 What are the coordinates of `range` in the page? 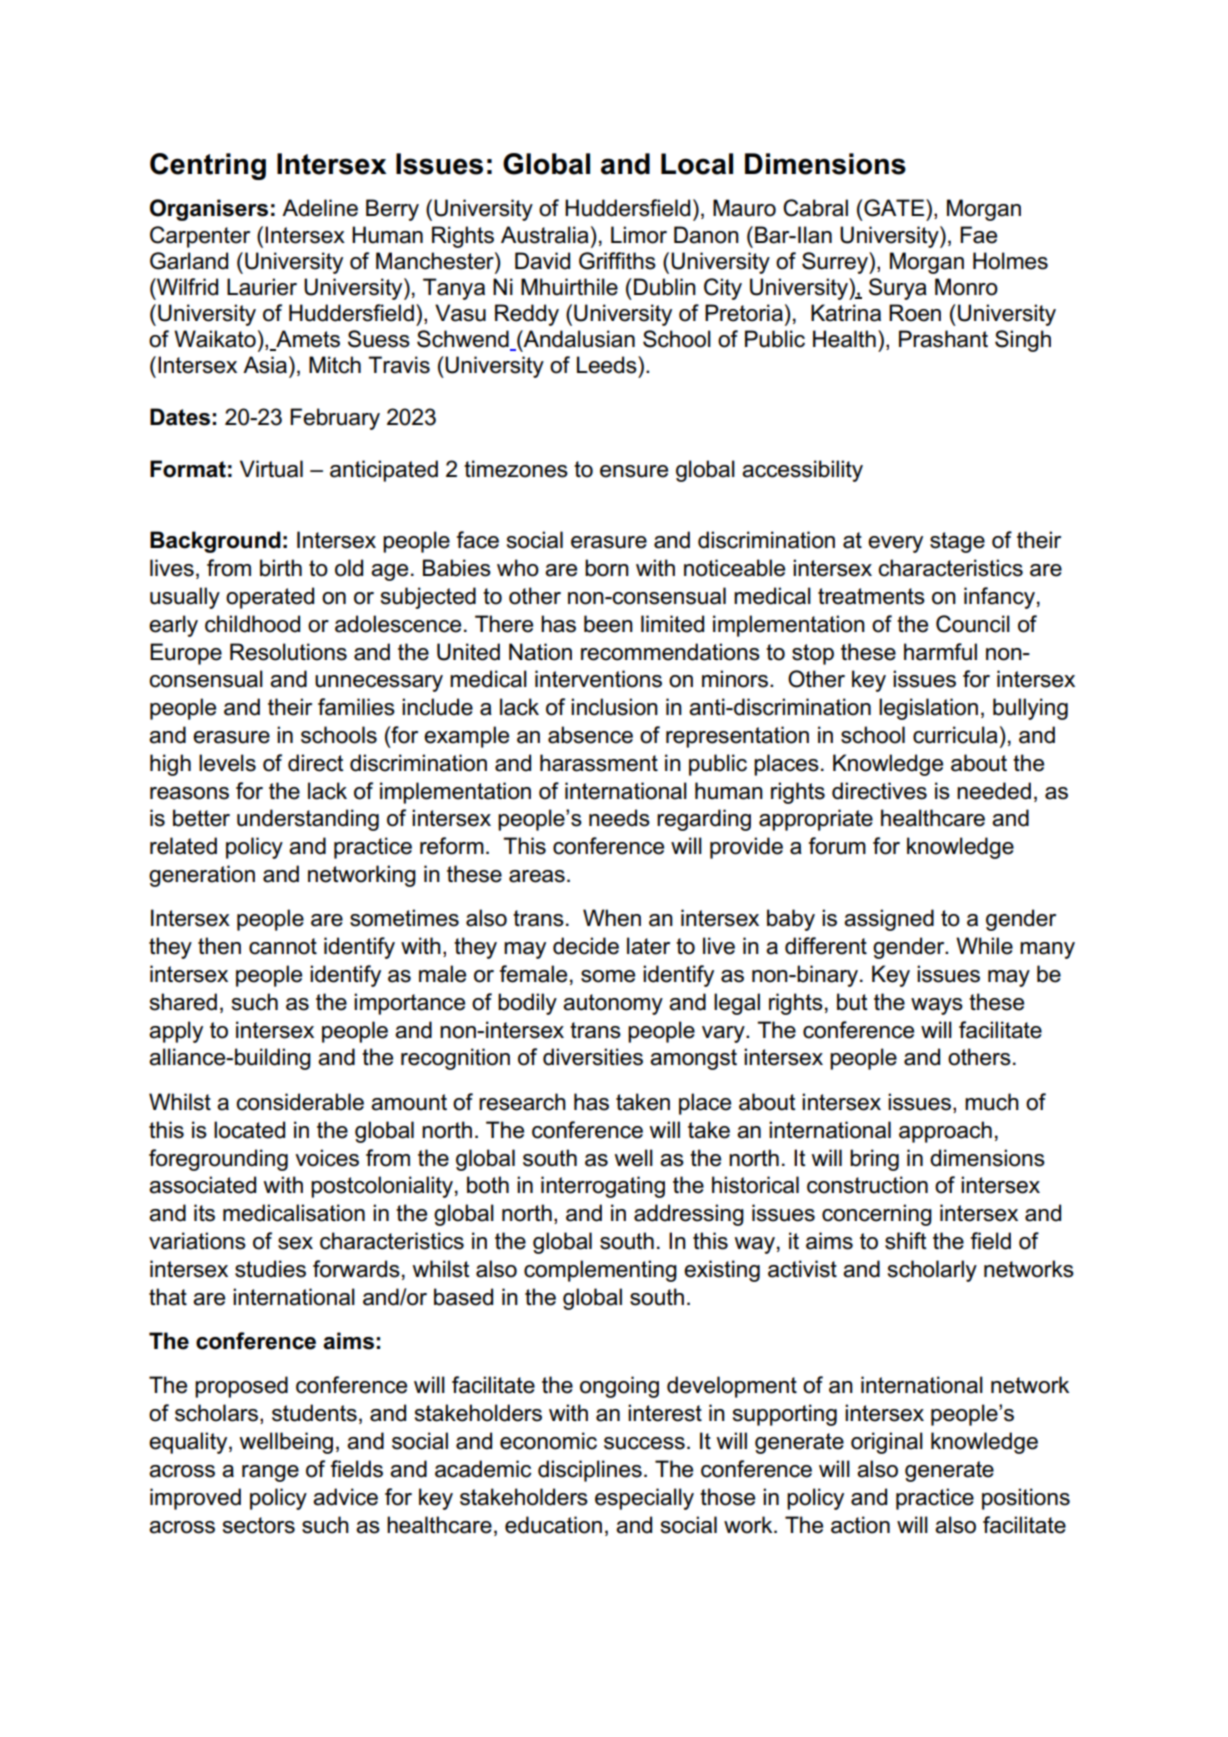 It's located at (270, 1473).
